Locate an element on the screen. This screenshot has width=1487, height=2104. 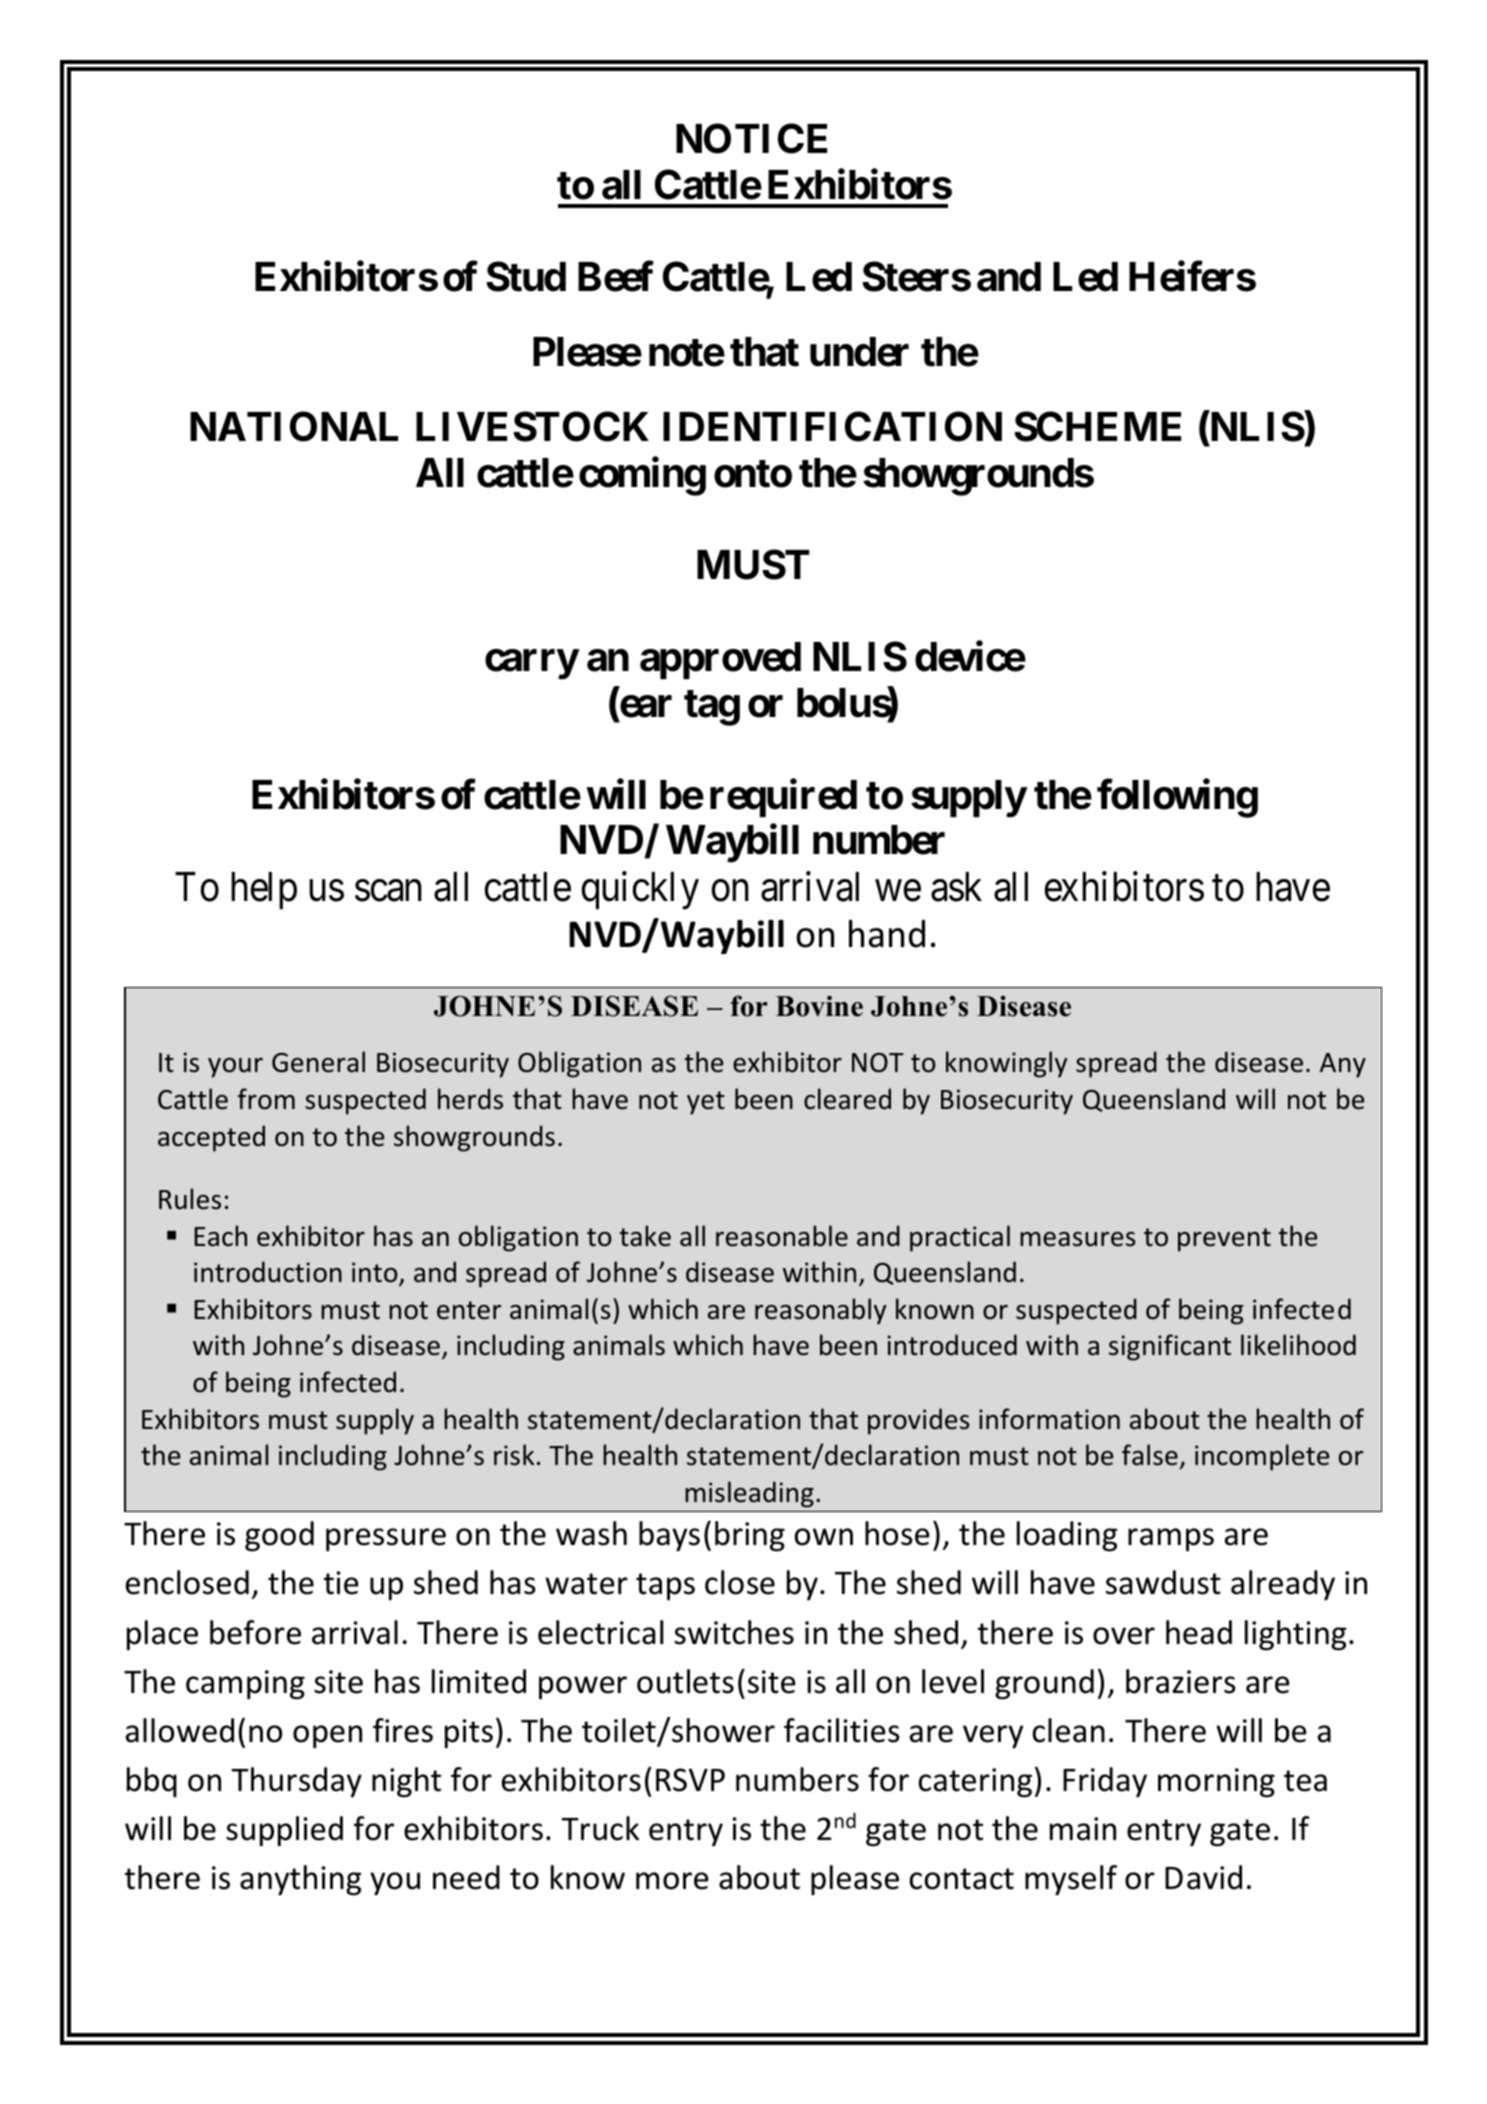
Bovine is located at coordinates (819, 1006).
